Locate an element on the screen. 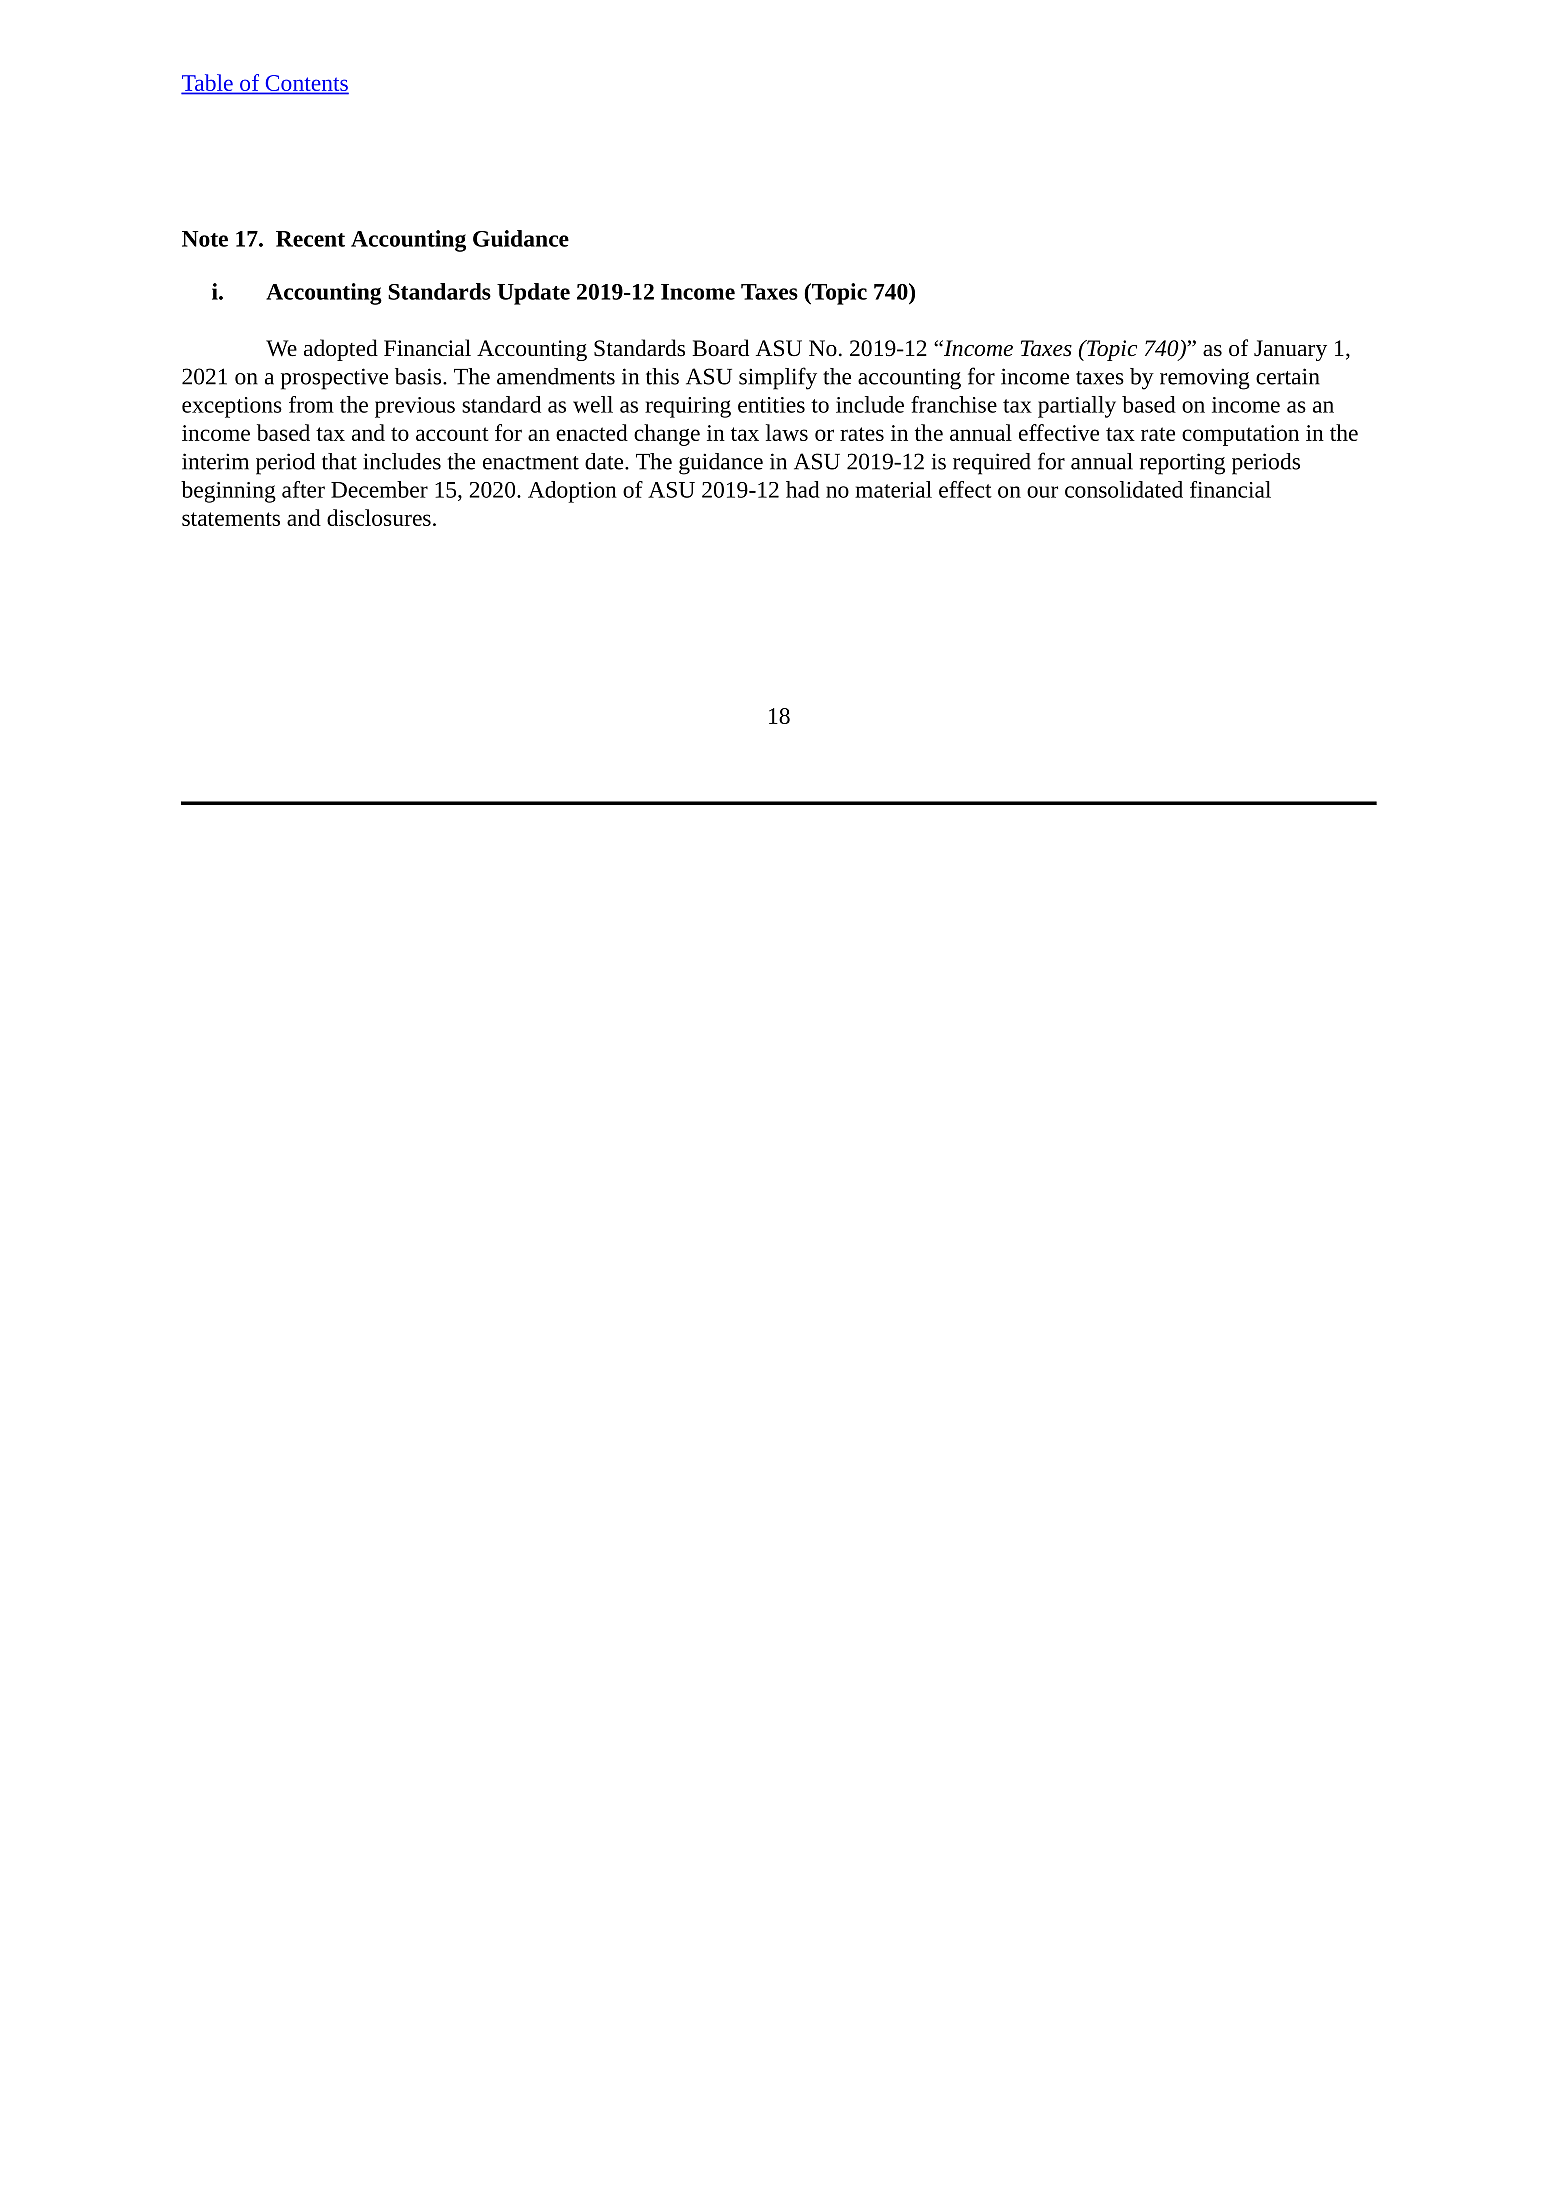 This screenshot has height=2205, width=1559. January is located at coordinates (1290, 350).
